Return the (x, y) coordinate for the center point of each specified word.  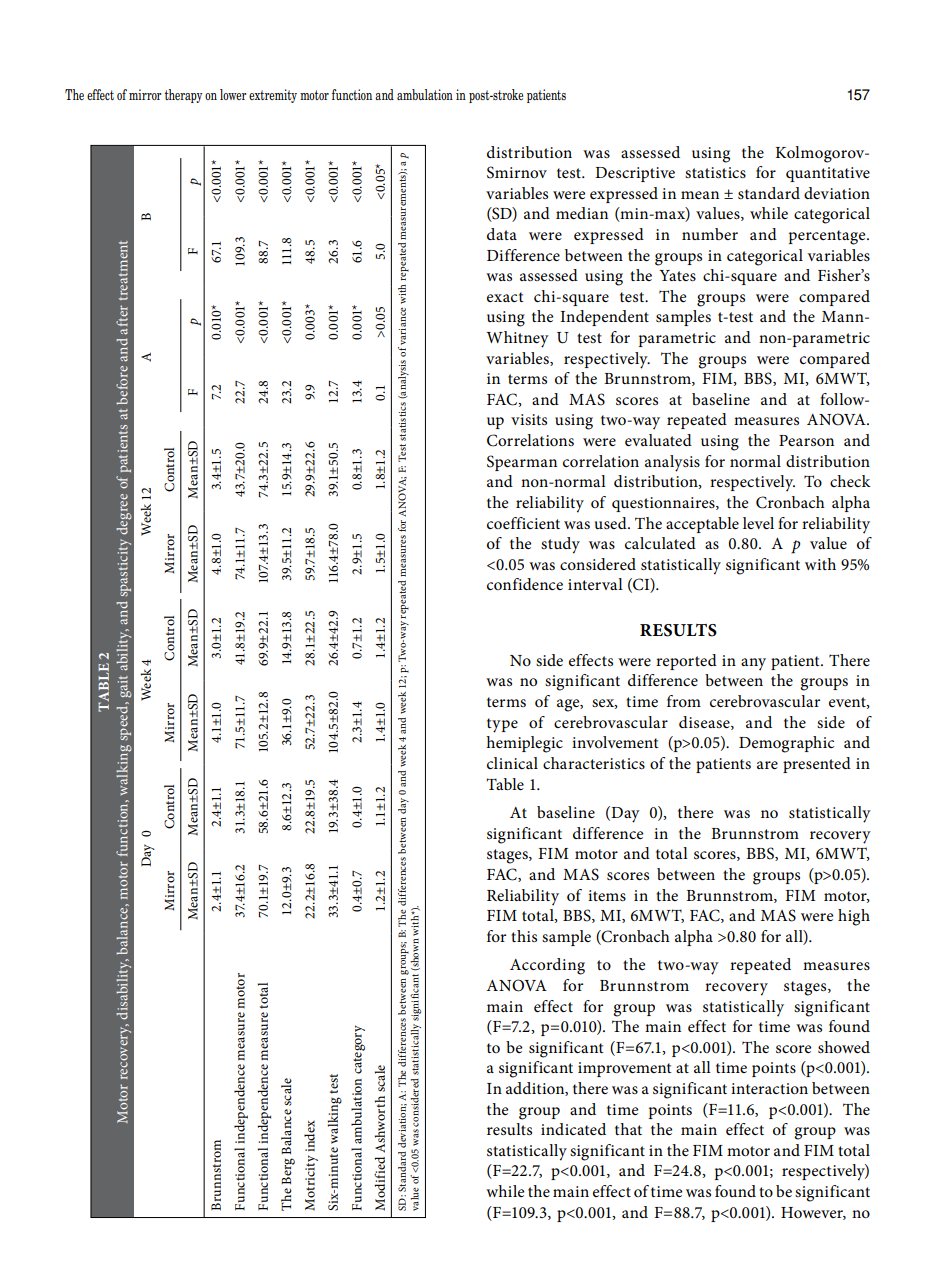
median (582, 213)
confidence (525, 584)
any (753, 664)
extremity (273, 96)
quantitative (828, 174)
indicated (573, 1129)
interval (595, 584)
